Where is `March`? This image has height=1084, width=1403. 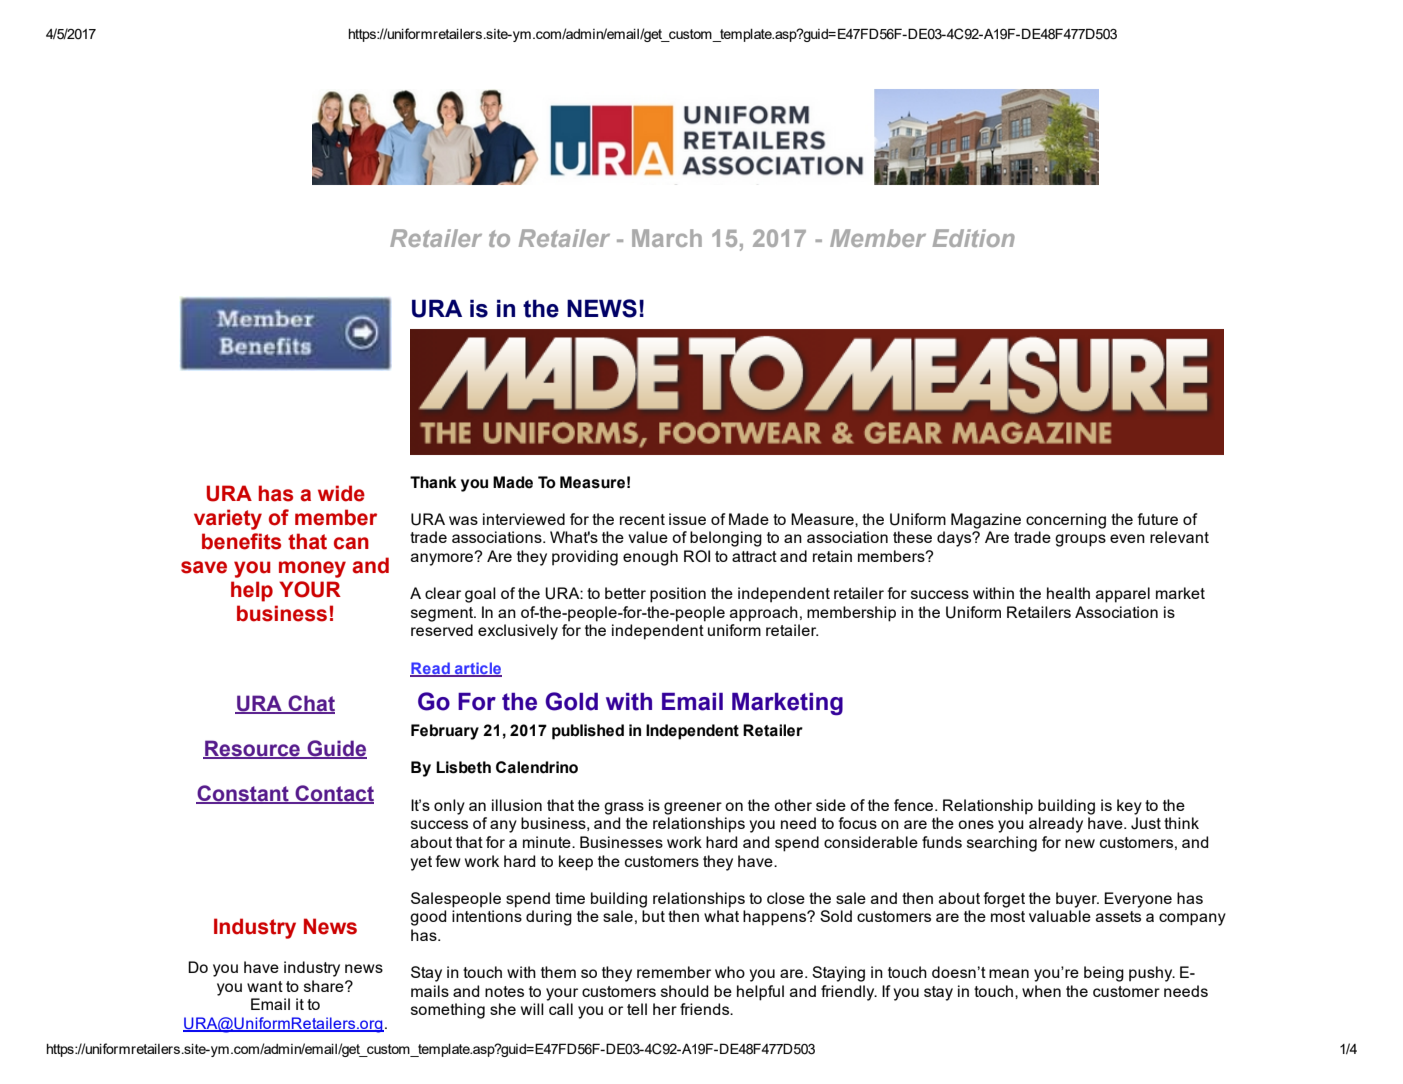
March is located at coordinates (667, 238).
